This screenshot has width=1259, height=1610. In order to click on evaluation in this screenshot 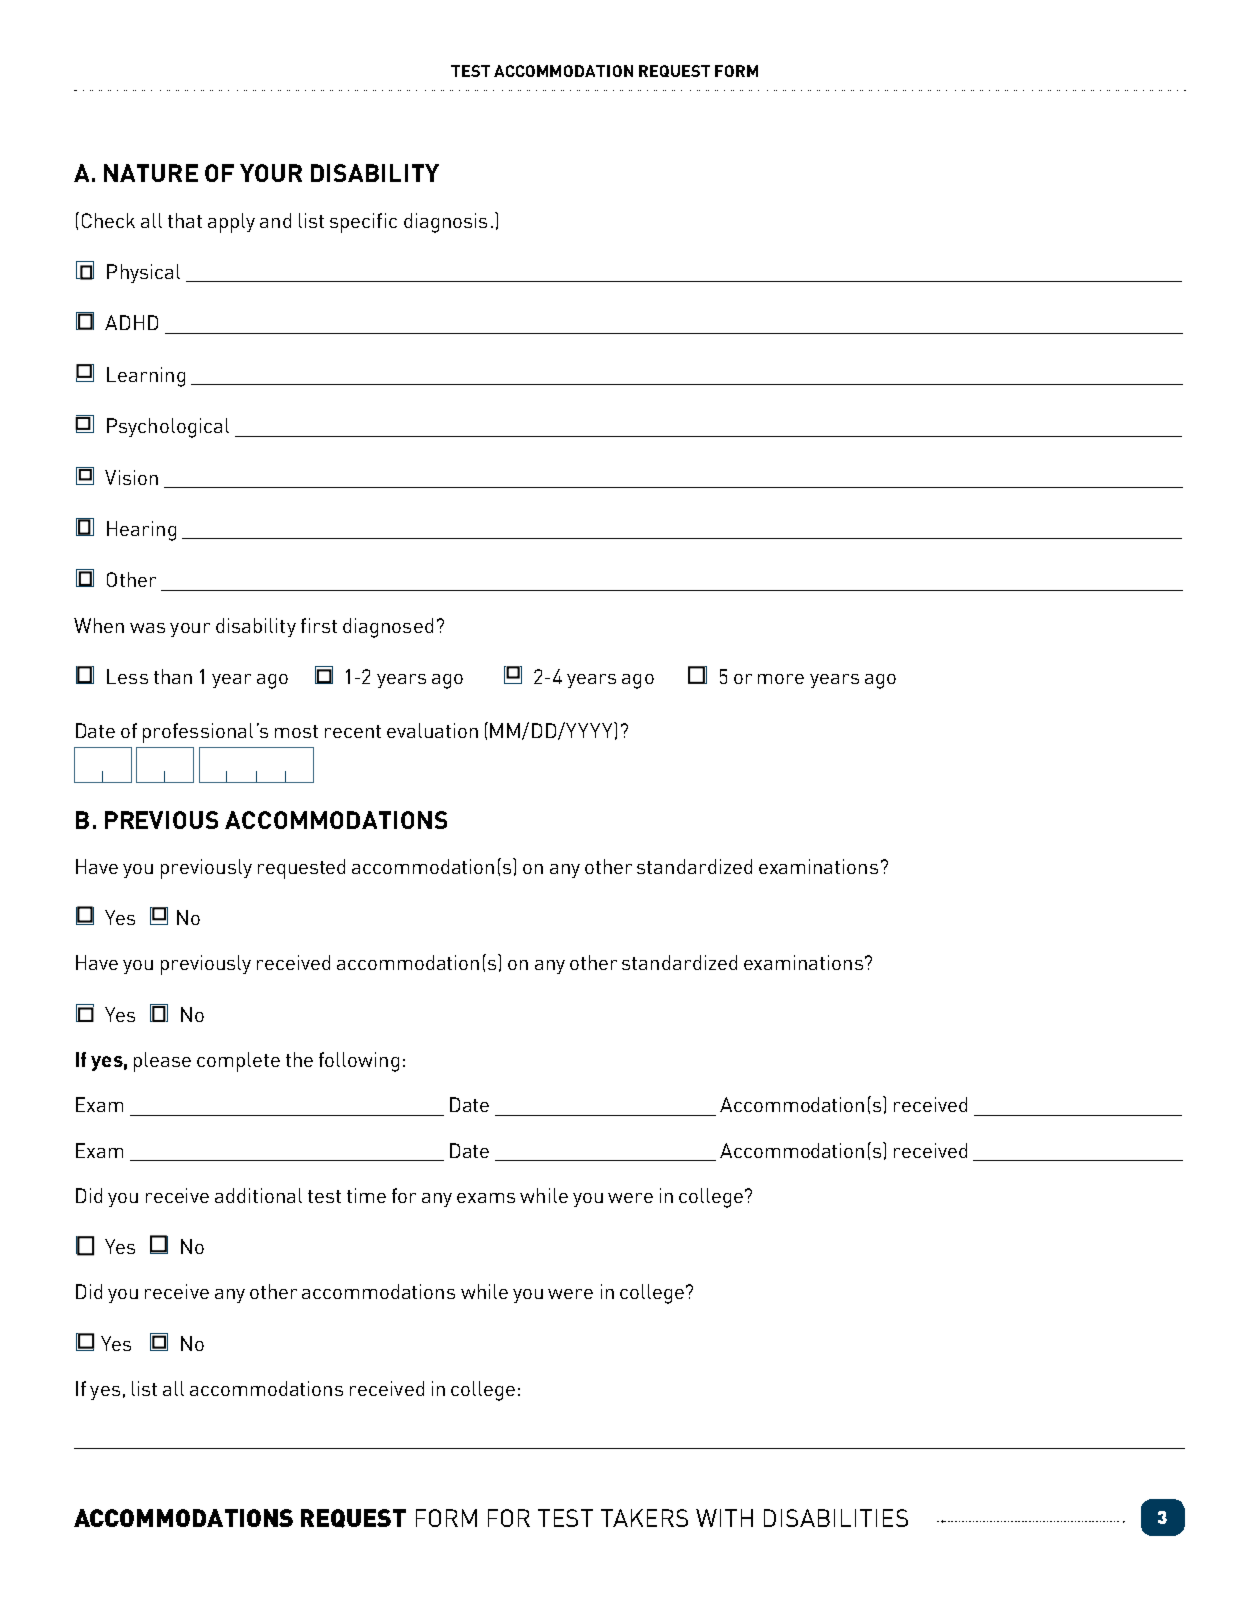, I will do `click(432, 730)`.
